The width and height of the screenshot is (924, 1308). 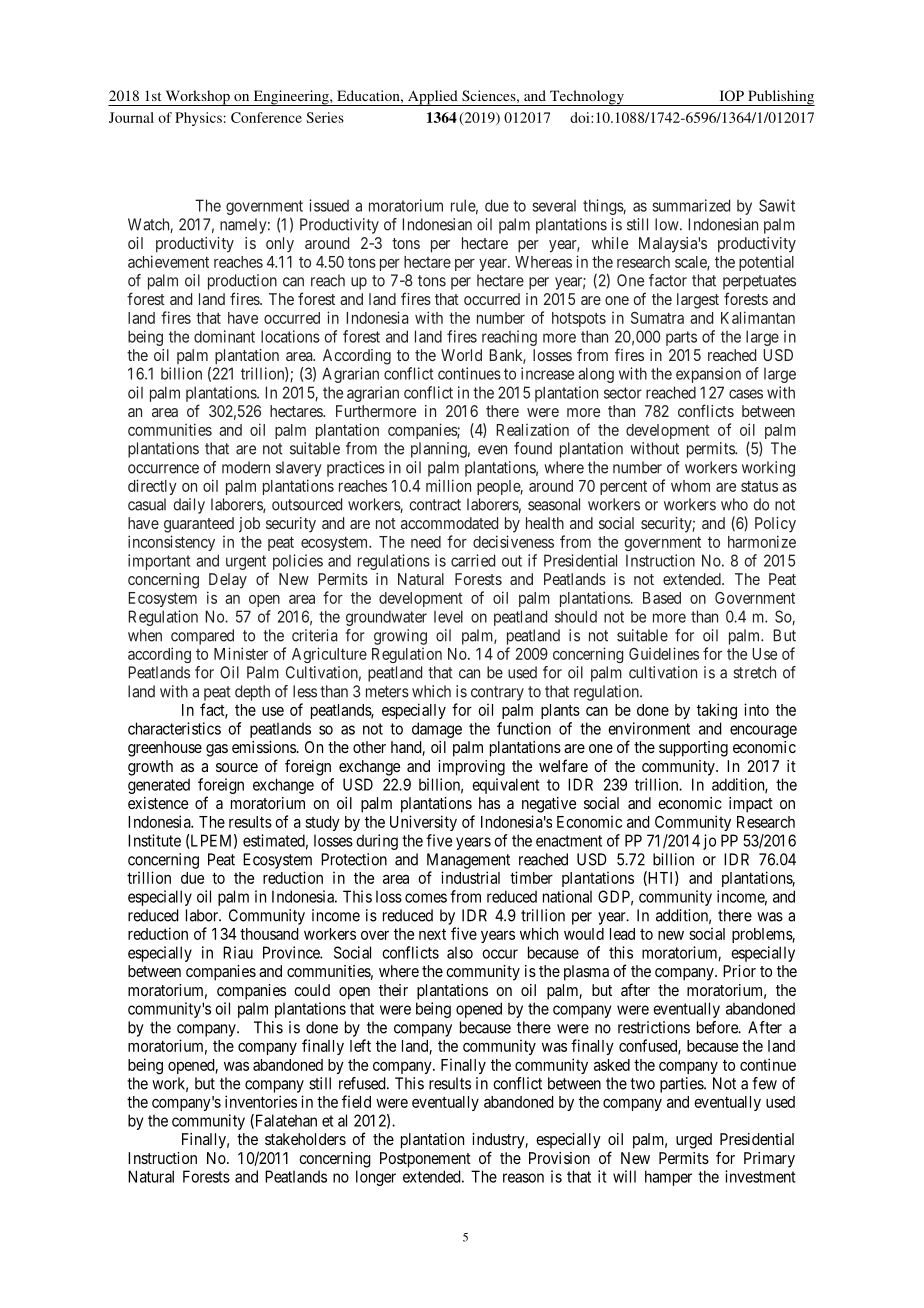 What do you see at coordinates (732, 95) in the screenshot?
I see `IOP` at bounding box center [732, 95].
